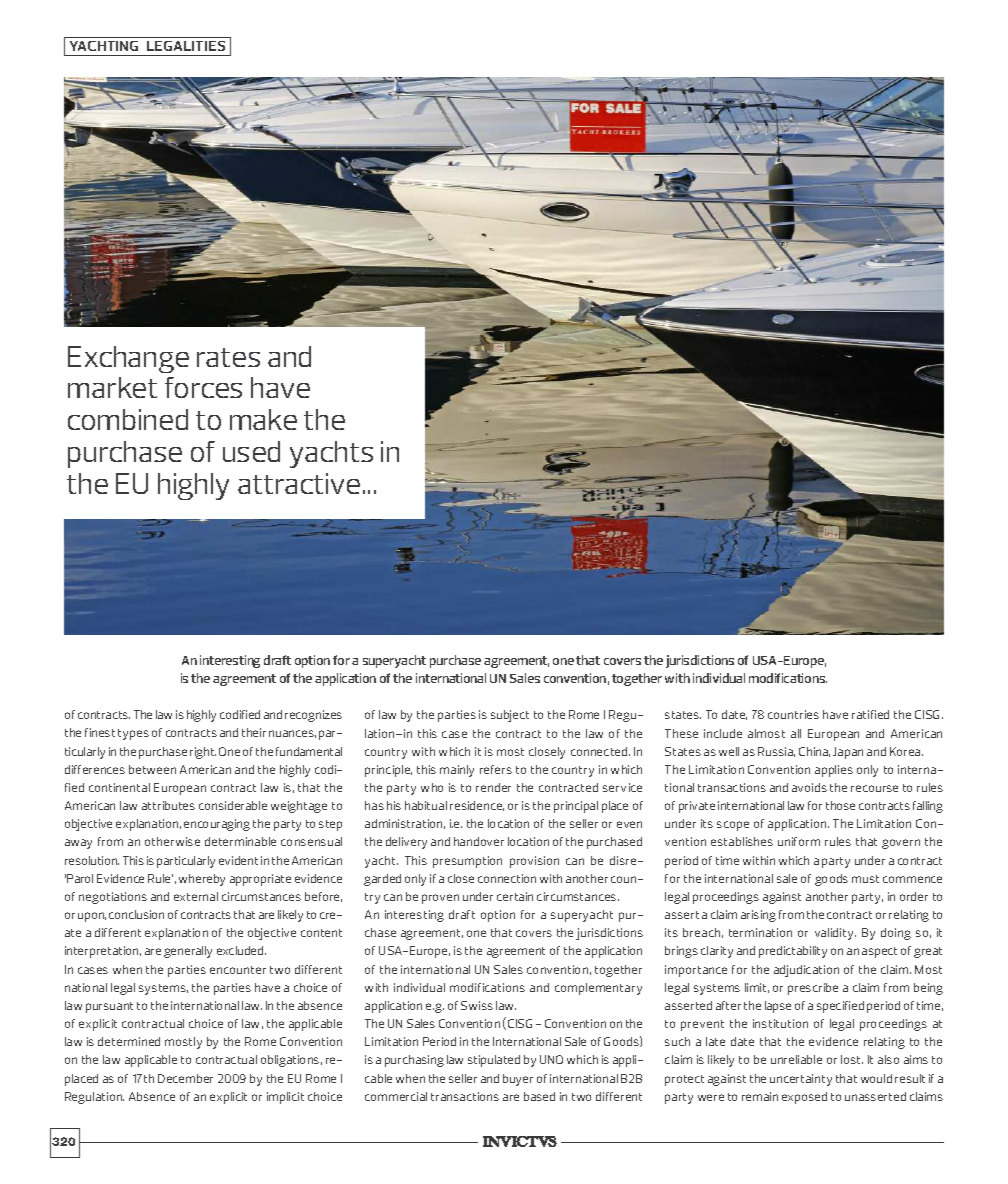 Image resolution: width=1008 pixels, height=1184 pixels. Describe the element at coordinates (263, 419) in the page. I see `make` at that location.
